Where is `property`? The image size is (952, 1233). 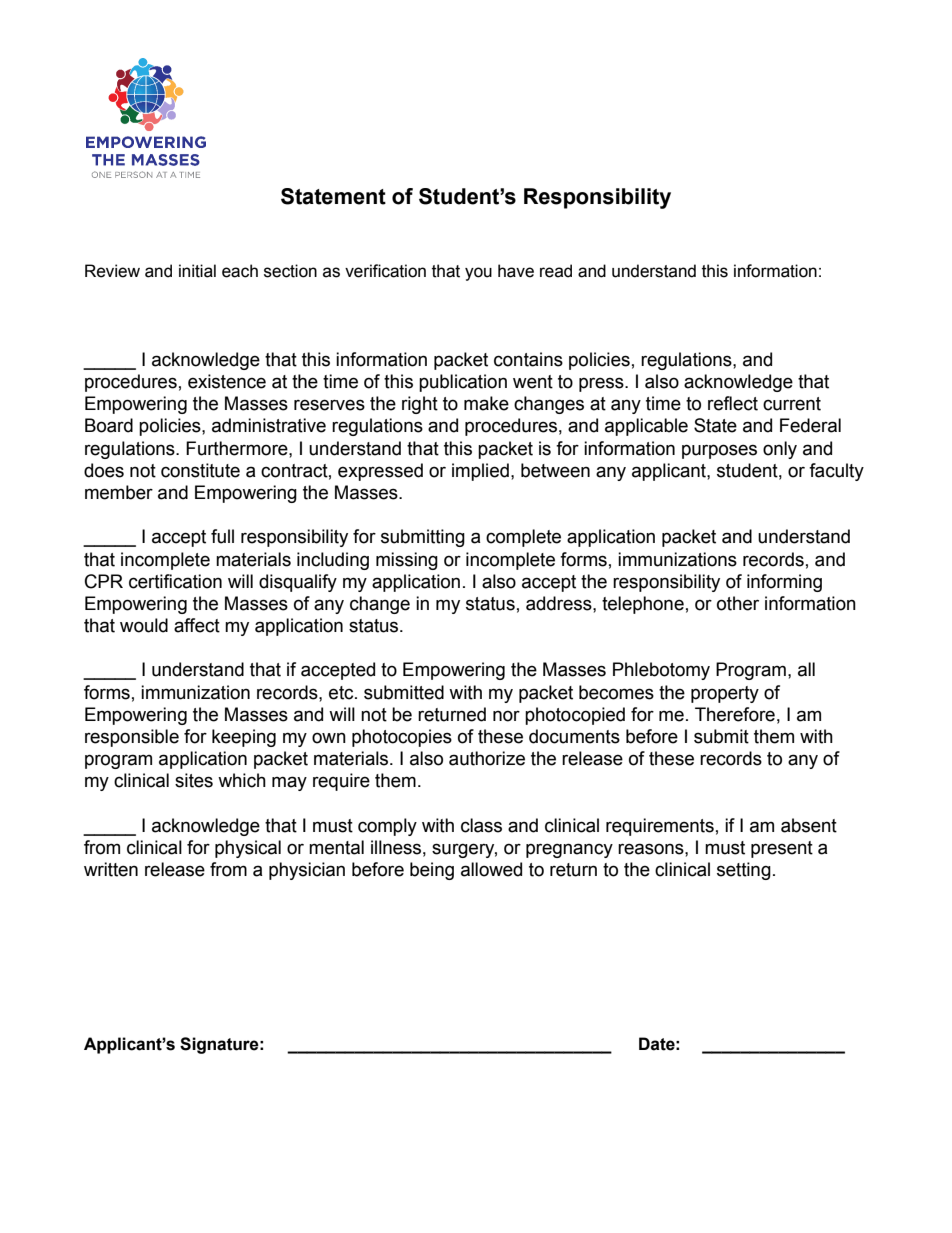
property is located at coordinates (725, 694).
